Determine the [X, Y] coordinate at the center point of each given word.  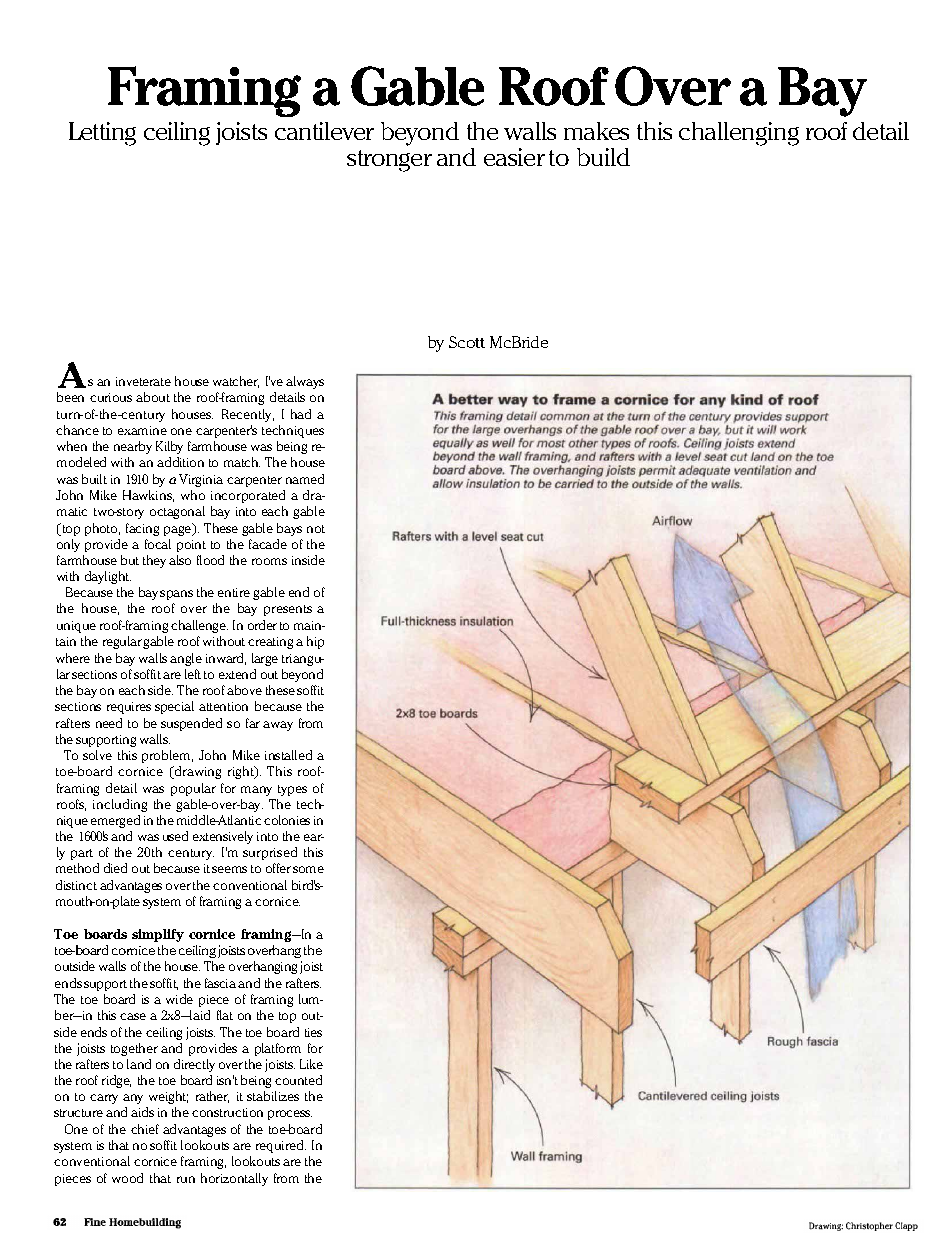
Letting [102, 134]
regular [123, 642]
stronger [389, 161]
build [603, 157]
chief [145, 1129]
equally [454, 450]
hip [315, 642]
